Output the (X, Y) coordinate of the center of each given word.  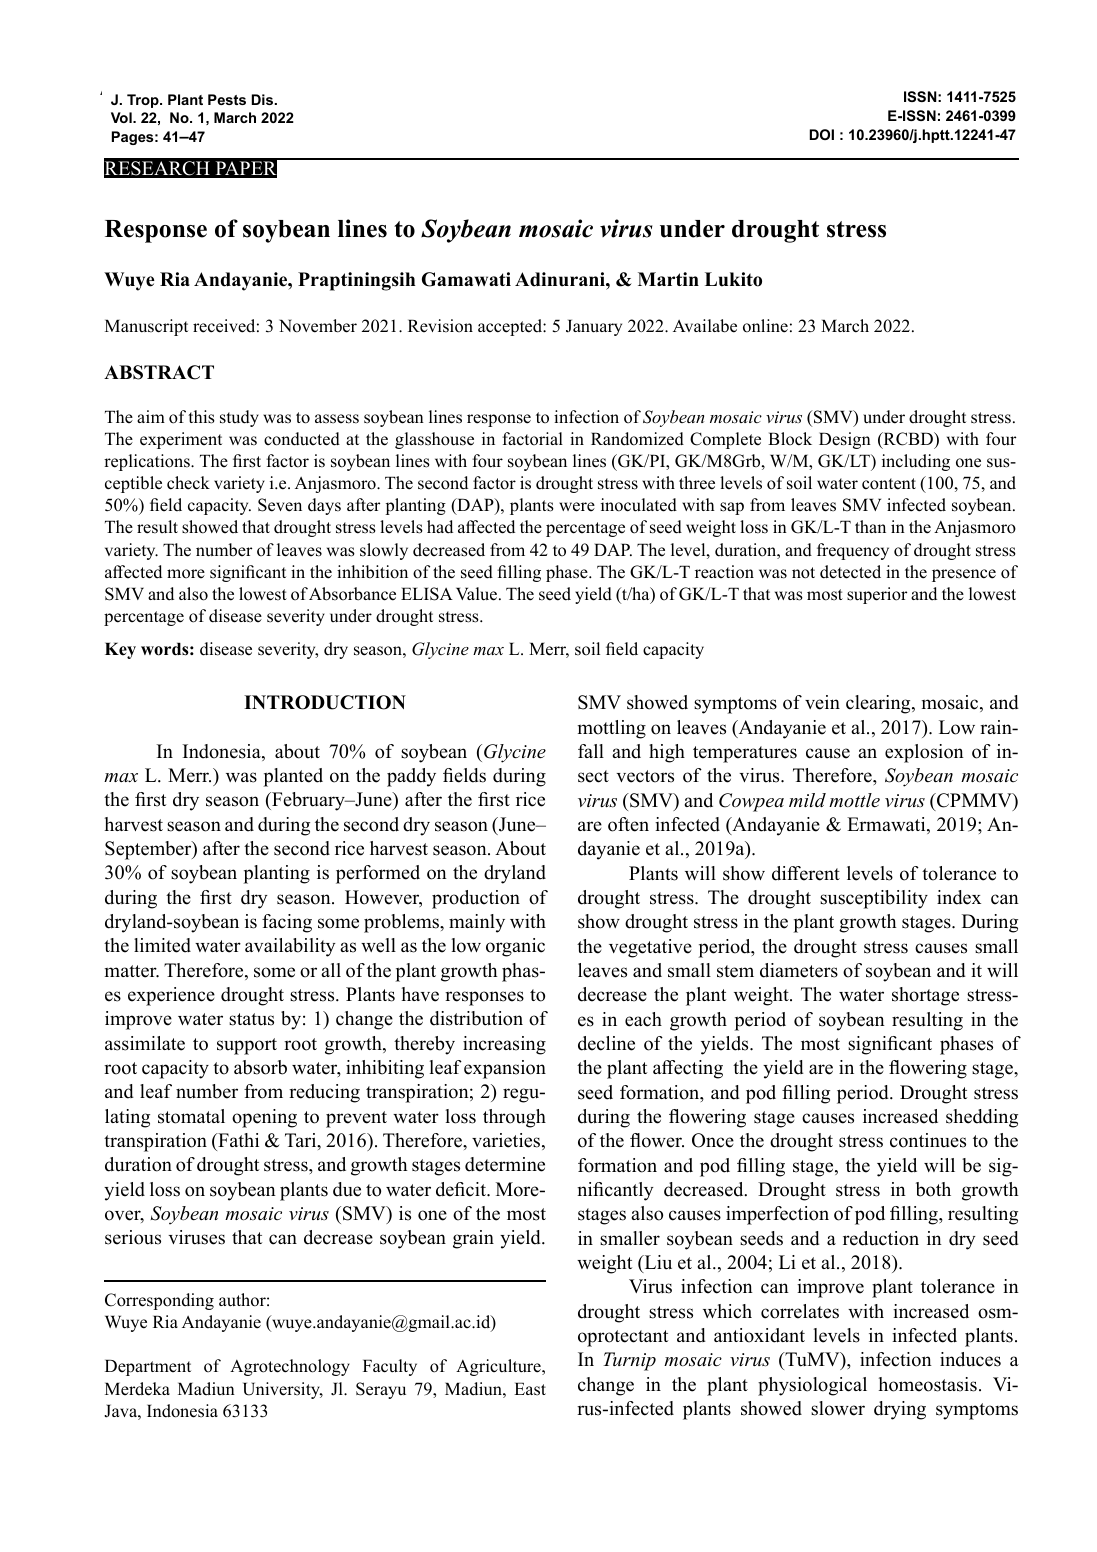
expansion (505, 1069)
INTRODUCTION (325, 702)
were (577, 507)
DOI (822, 134)
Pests (227, 99)
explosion (924, 753)
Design (845, 440)
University (283, 1390)
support (247, 1046)
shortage (925, 996)
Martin (668, 279)
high (667, 753)
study (239, 418)
